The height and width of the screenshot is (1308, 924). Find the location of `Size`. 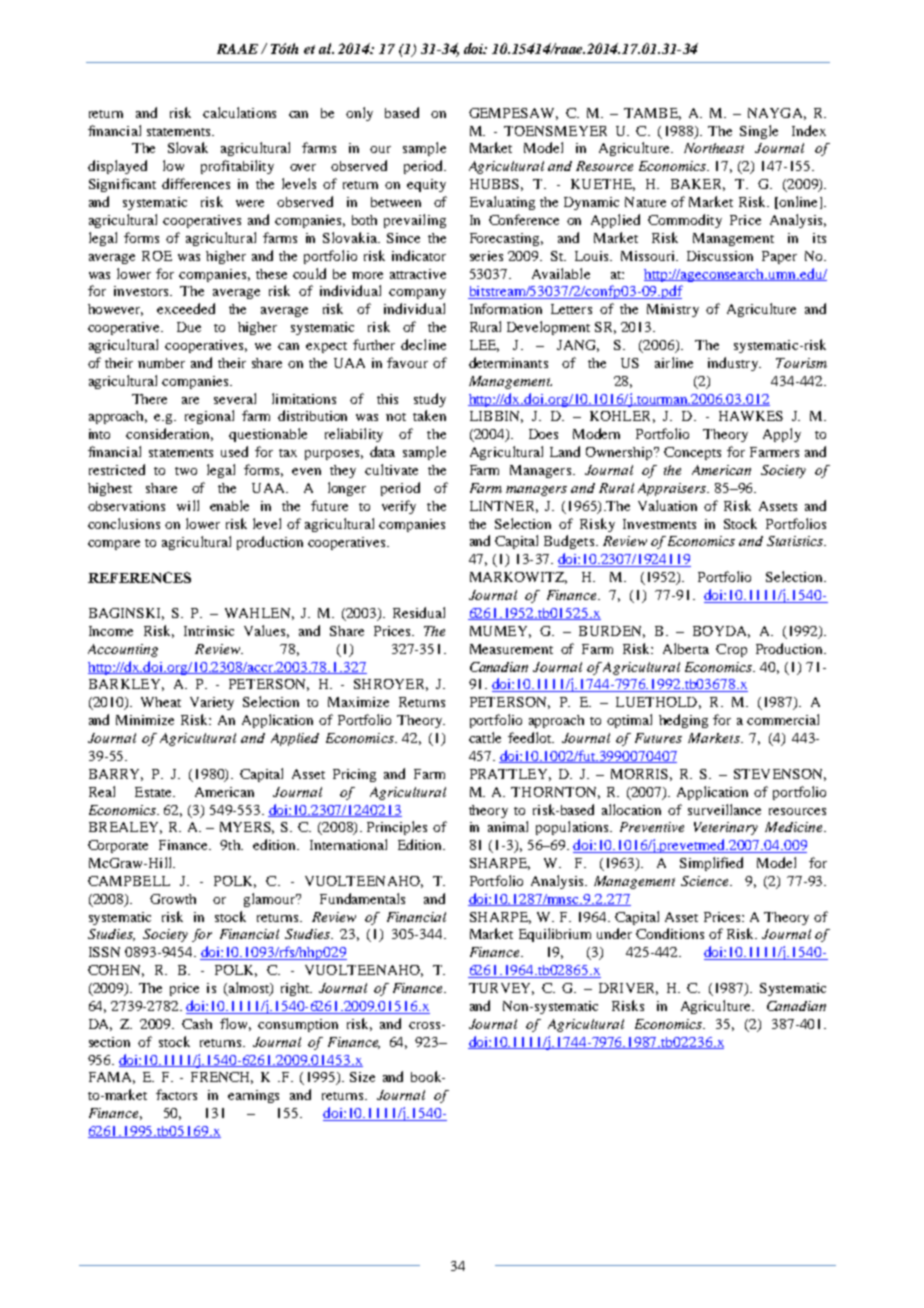

Size is located at coordinates (362, 1077).
